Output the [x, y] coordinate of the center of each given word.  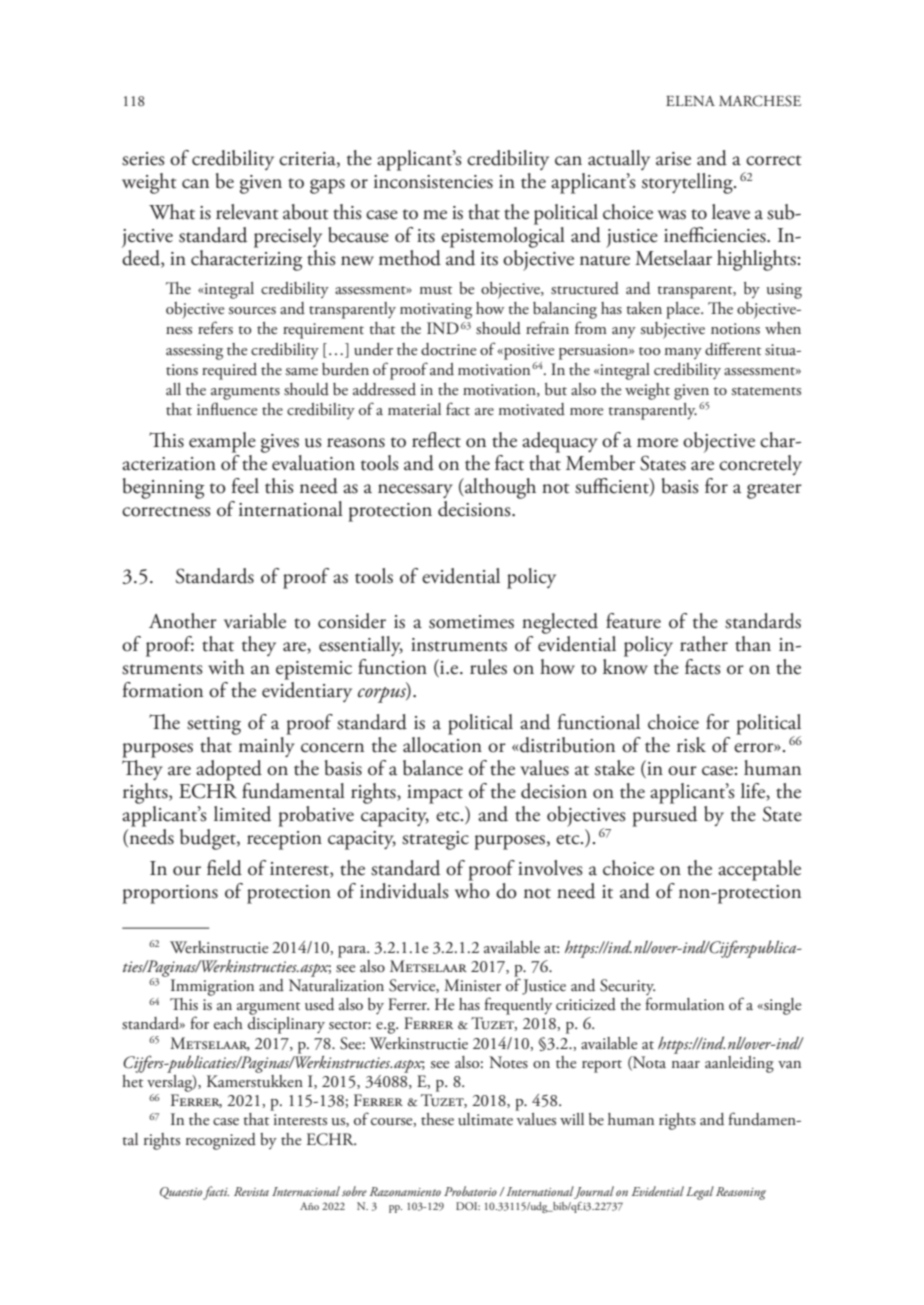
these [437, 1119]
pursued [664, 815]
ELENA [690, 101]
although [499, 488]
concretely [760, 465]
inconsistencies [433, 182]
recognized [221, 1141]
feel [245, 486]
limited [242, 814]
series [143, 159]
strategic [435, 840]
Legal [700, 1193]
